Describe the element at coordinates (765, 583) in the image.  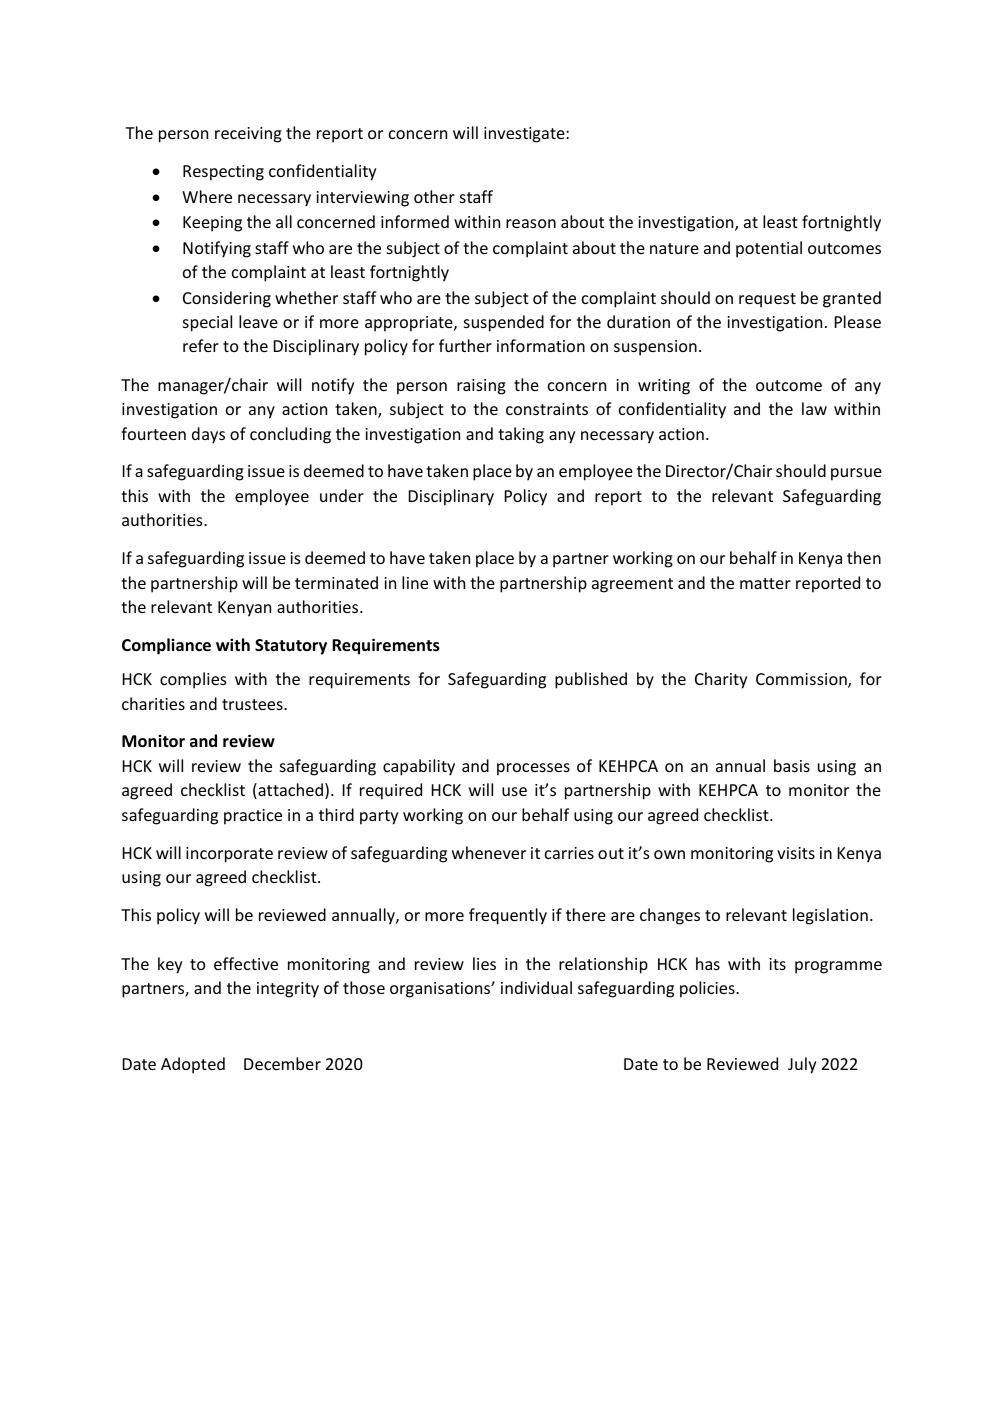
I see `matter` at that location.
